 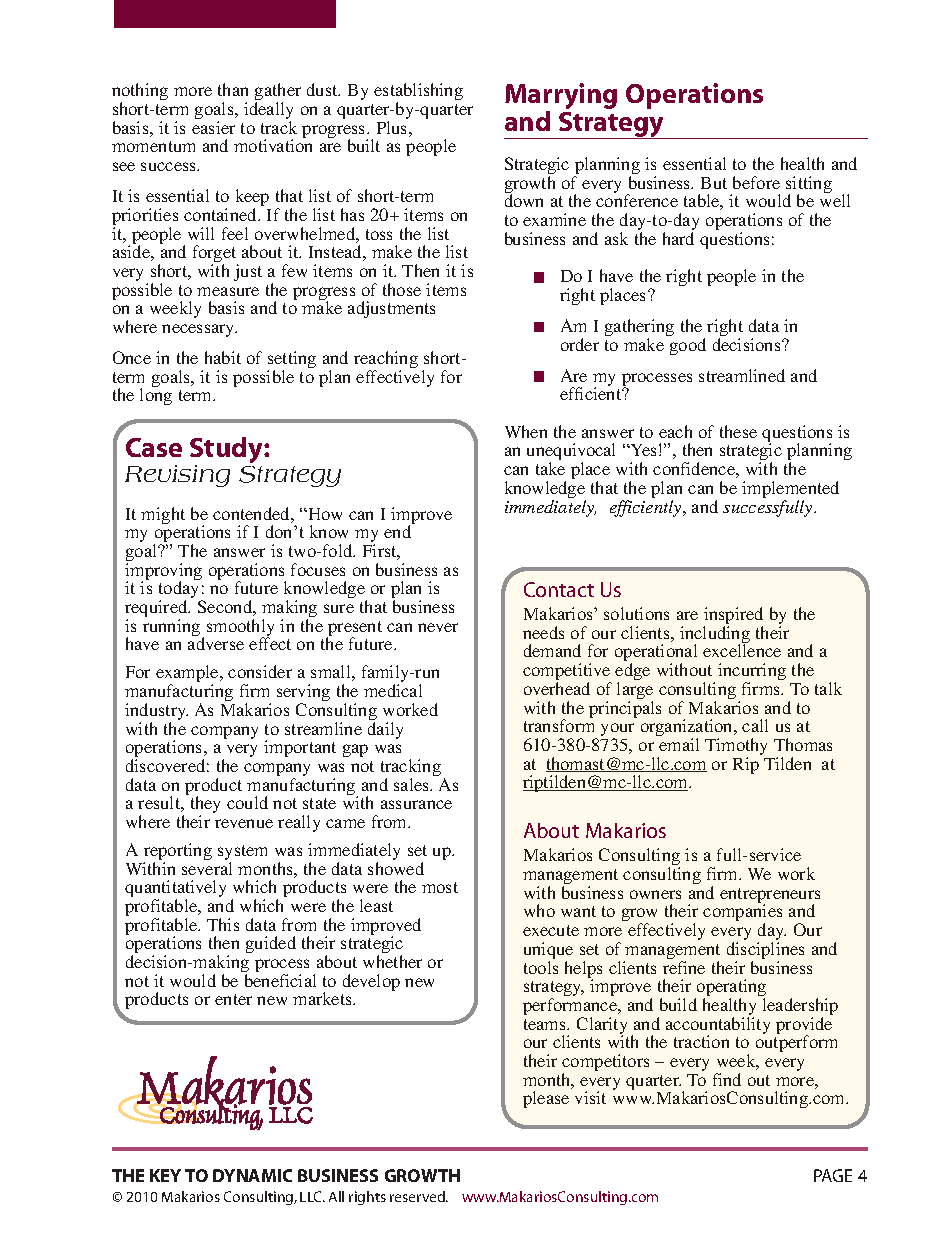 I want to click on reserved, so click(x=418, y=1196).
